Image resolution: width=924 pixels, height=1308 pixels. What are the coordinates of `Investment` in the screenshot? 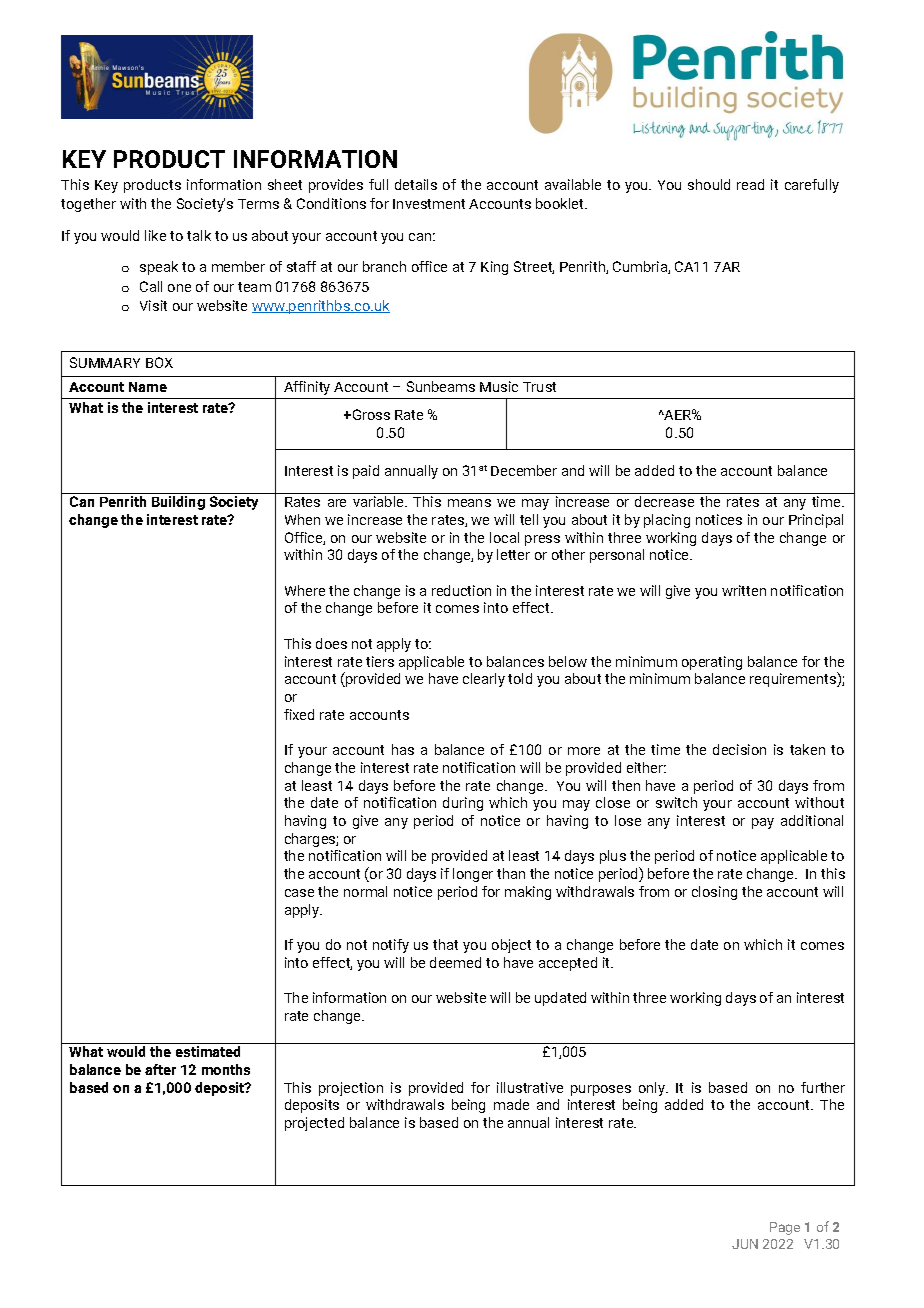 It's located at (429, 204).
